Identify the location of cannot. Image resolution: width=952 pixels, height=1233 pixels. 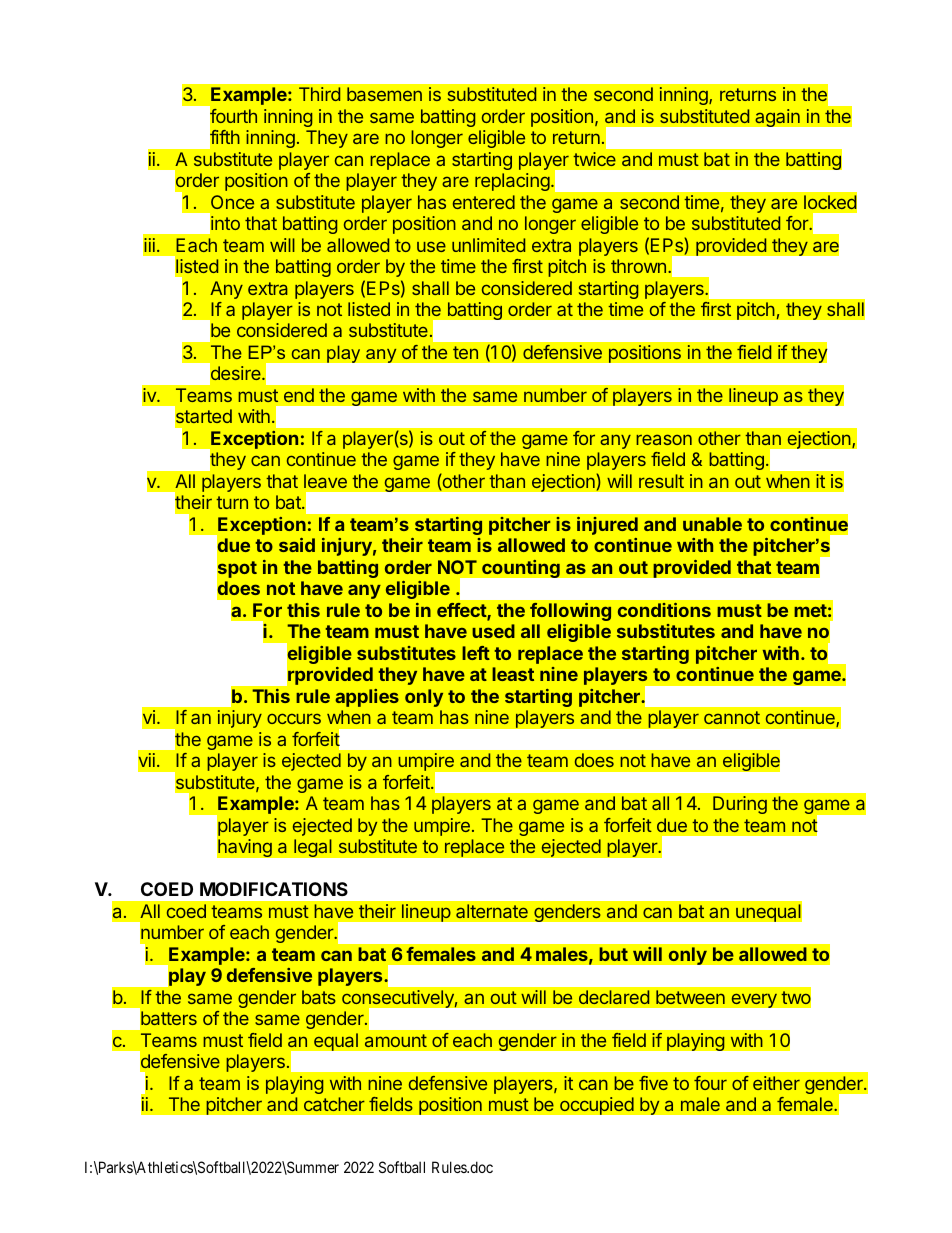
(732, 717).
